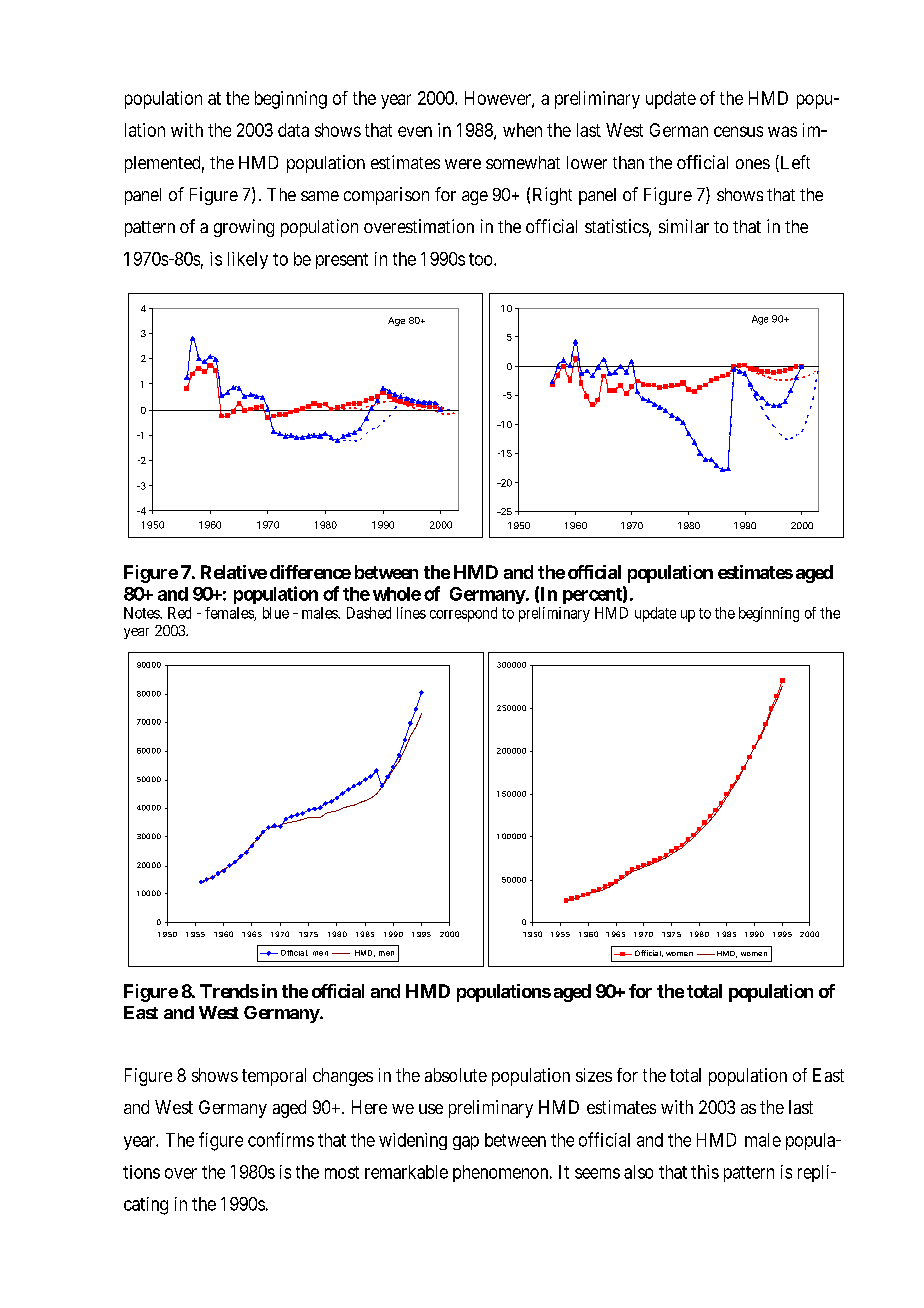 This document has height=1308, width=924. Describe the element at coordinates (179, 613) in the document. I see `Red` at that location.
